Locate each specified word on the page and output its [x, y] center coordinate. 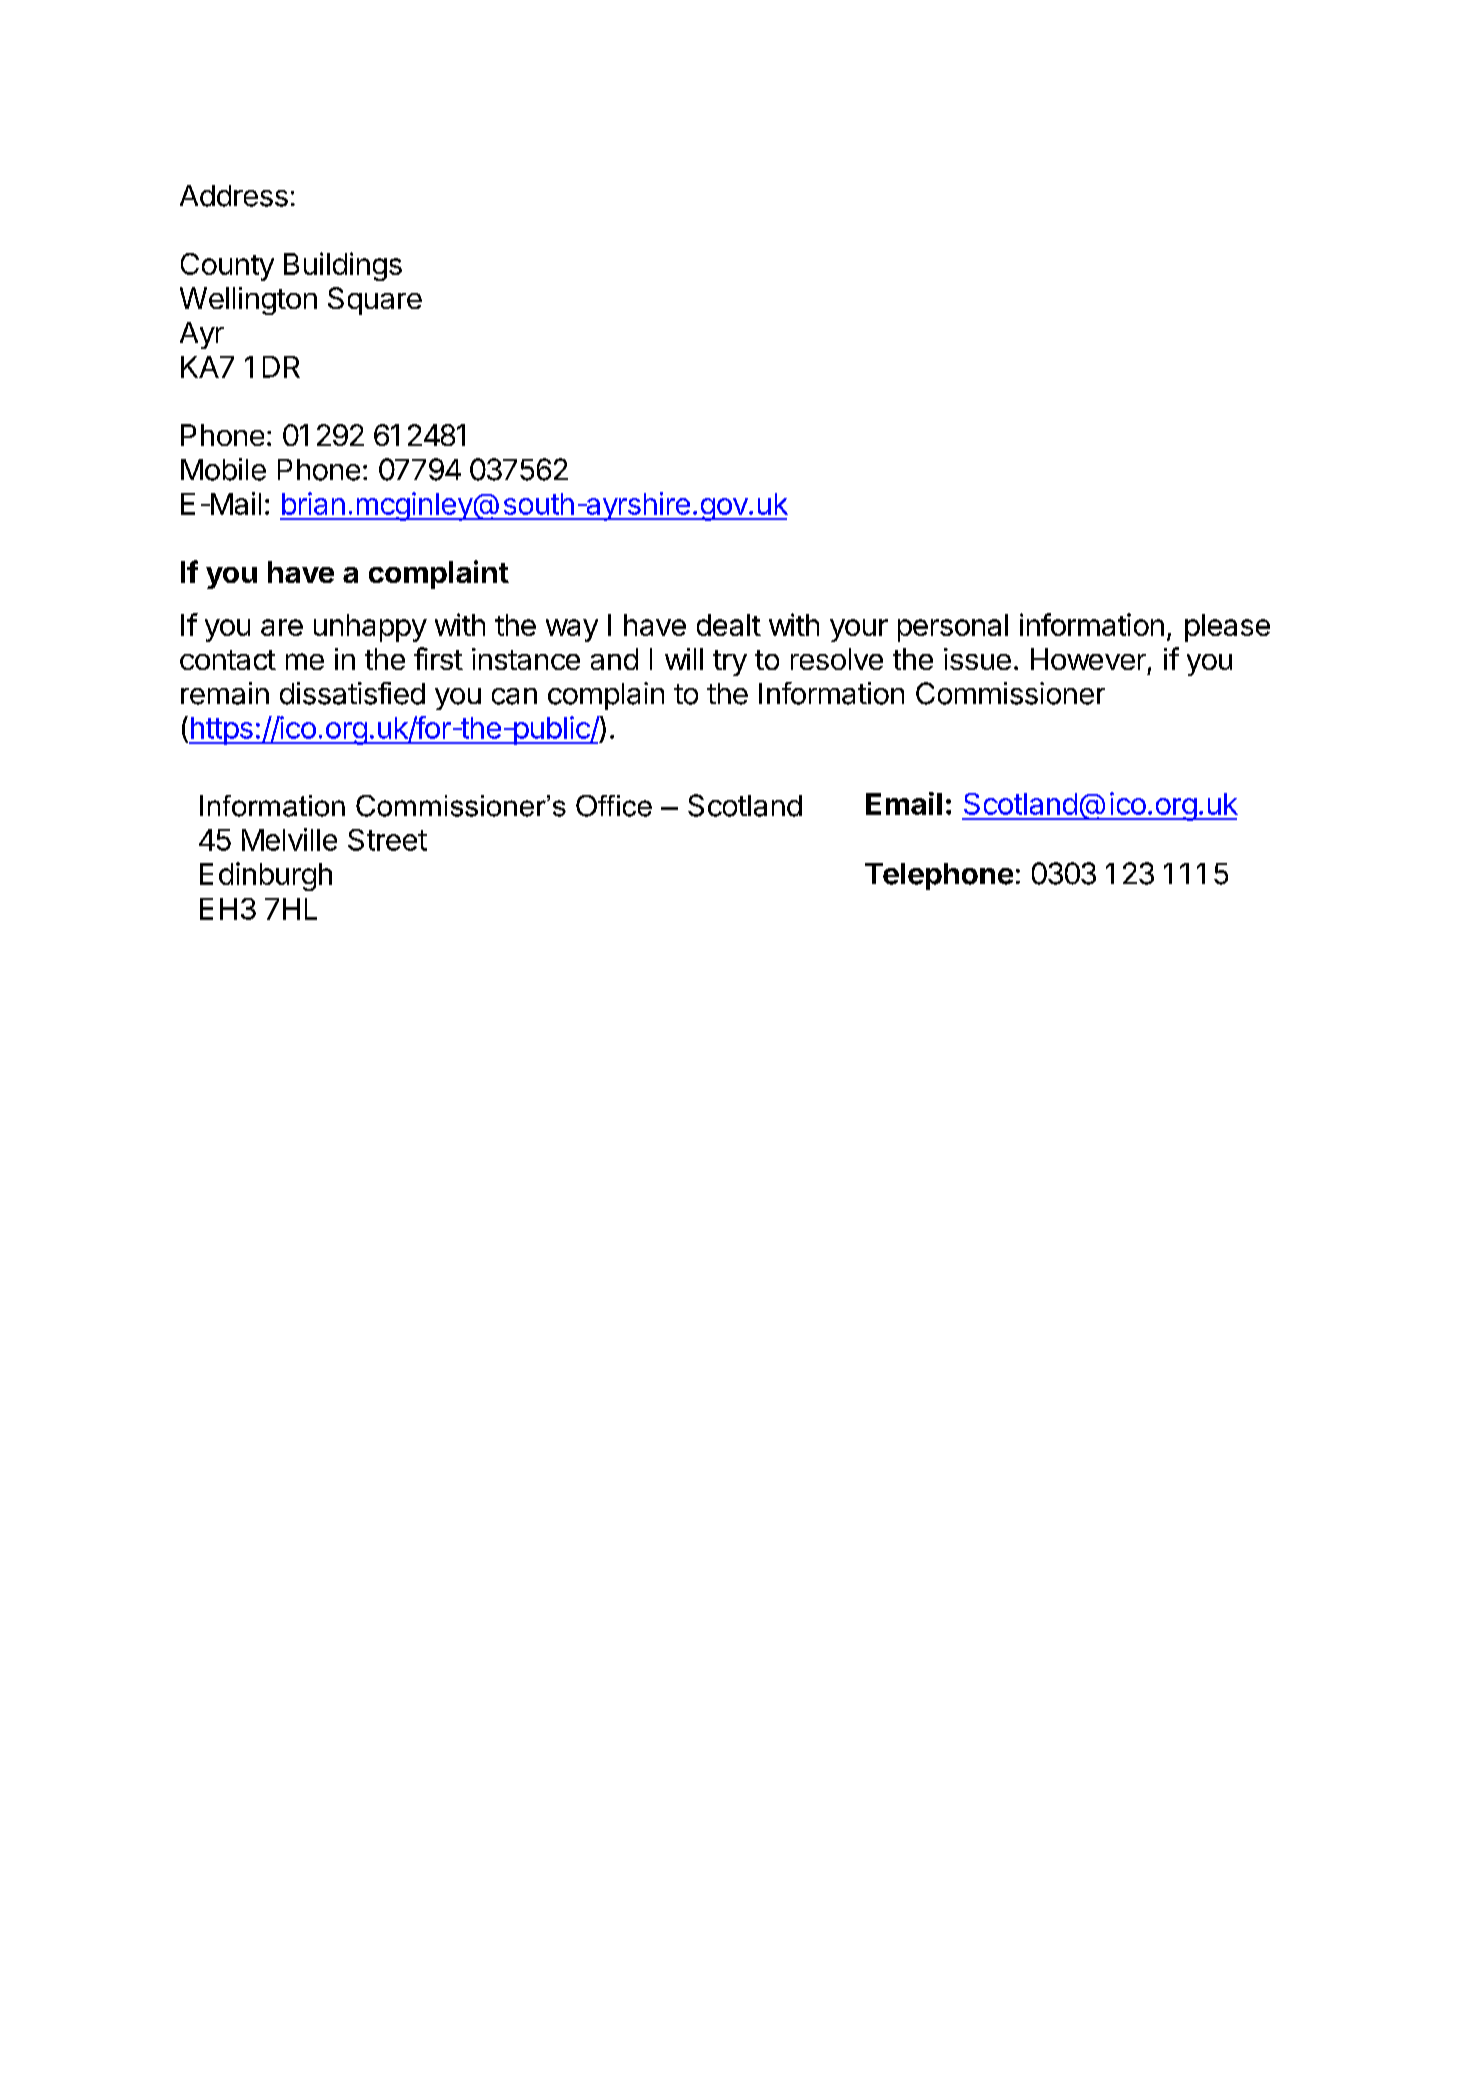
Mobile [223, 469]
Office [614, 806]
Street [387, 840]
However [1088, 659]
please [1227, 628]
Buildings [343, 266]
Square [375, 301]
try [730, 663]
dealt [729, 625]
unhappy [370, 628]
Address [234, 196]
